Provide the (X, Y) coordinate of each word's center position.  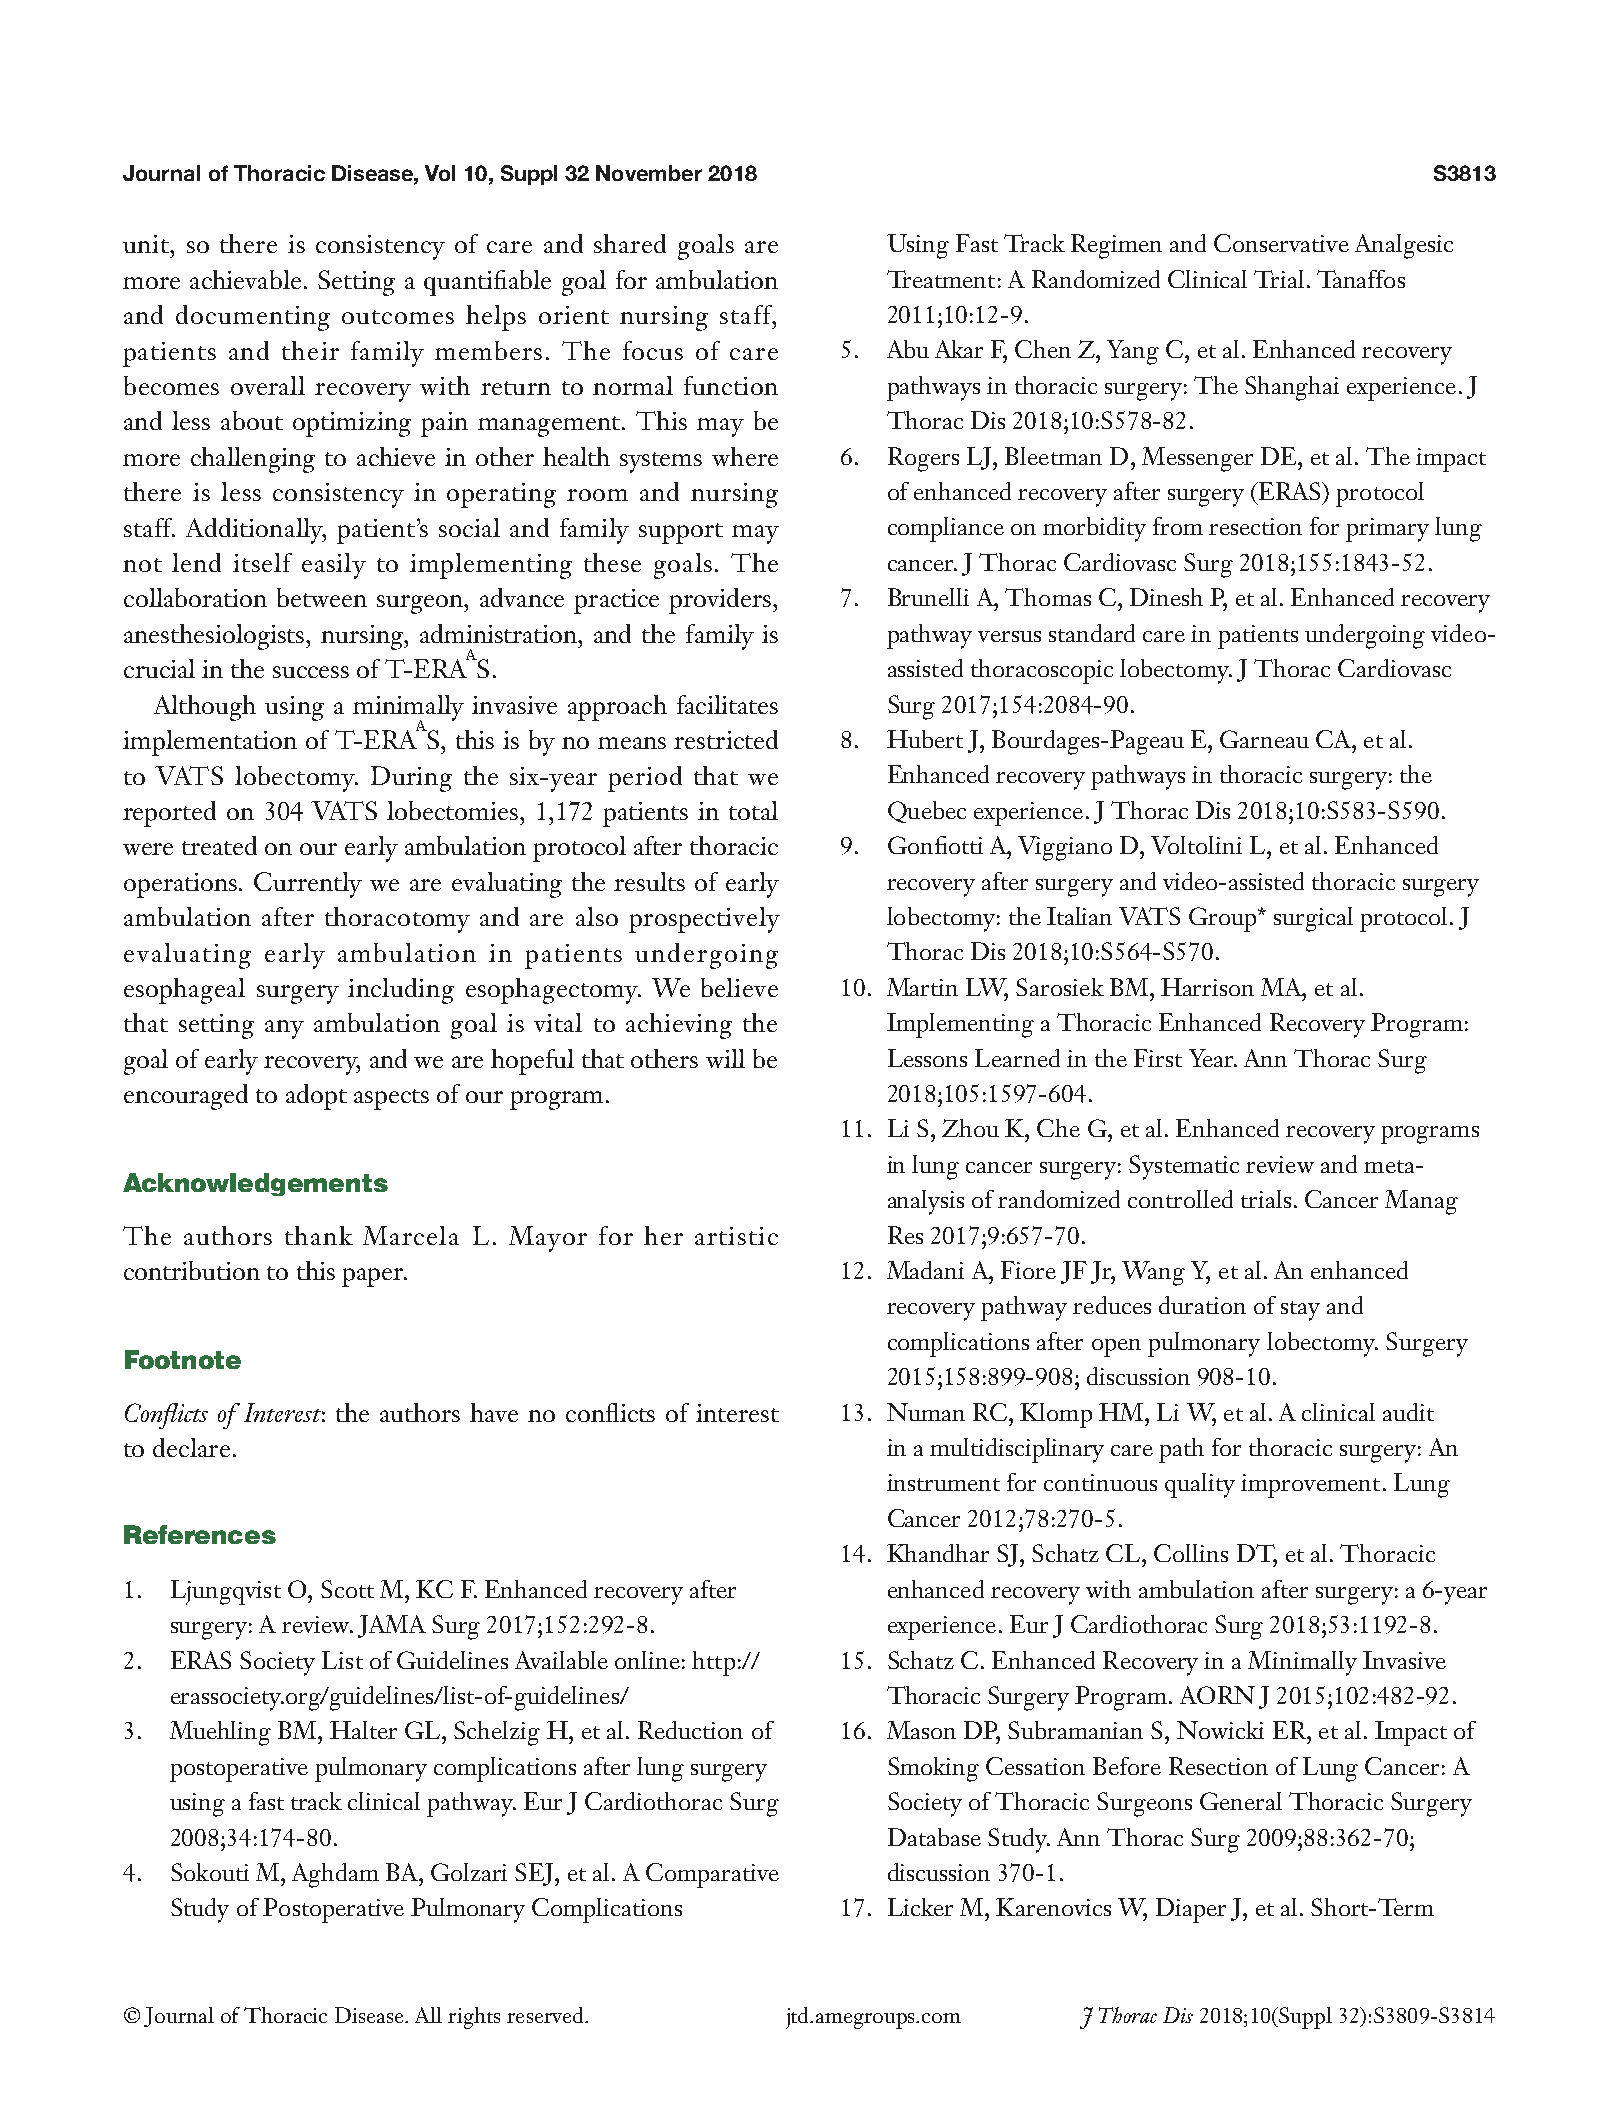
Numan (926, 1412)
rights (474, 2018)
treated (219, 845)
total (753, 810)
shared (630, 243)
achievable (245, 279)
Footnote (183, 1359)
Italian (1079, 916)
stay (1300, 1311)
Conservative (1281, 243)
